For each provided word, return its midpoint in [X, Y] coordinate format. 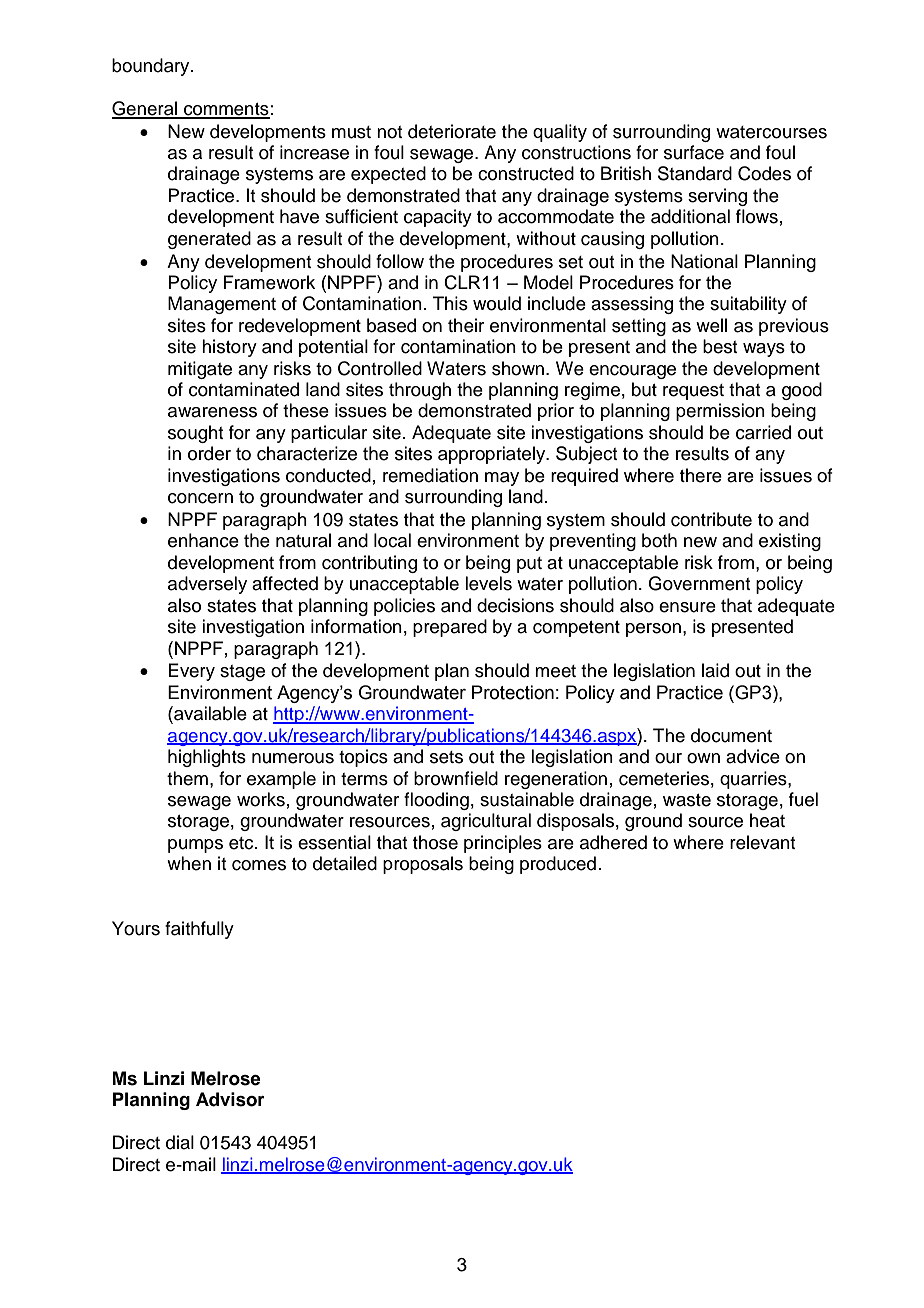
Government [699, 583]
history [229, 348]
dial [180, 1142]
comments [226, 110]
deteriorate [452, 131]
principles [503, 844]
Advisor [230, 1099]
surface [694, 152]
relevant [762, 842]
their [466, 325]
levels [488, 583]
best [720, 346]
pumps [195, 846]
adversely [207, 585]
